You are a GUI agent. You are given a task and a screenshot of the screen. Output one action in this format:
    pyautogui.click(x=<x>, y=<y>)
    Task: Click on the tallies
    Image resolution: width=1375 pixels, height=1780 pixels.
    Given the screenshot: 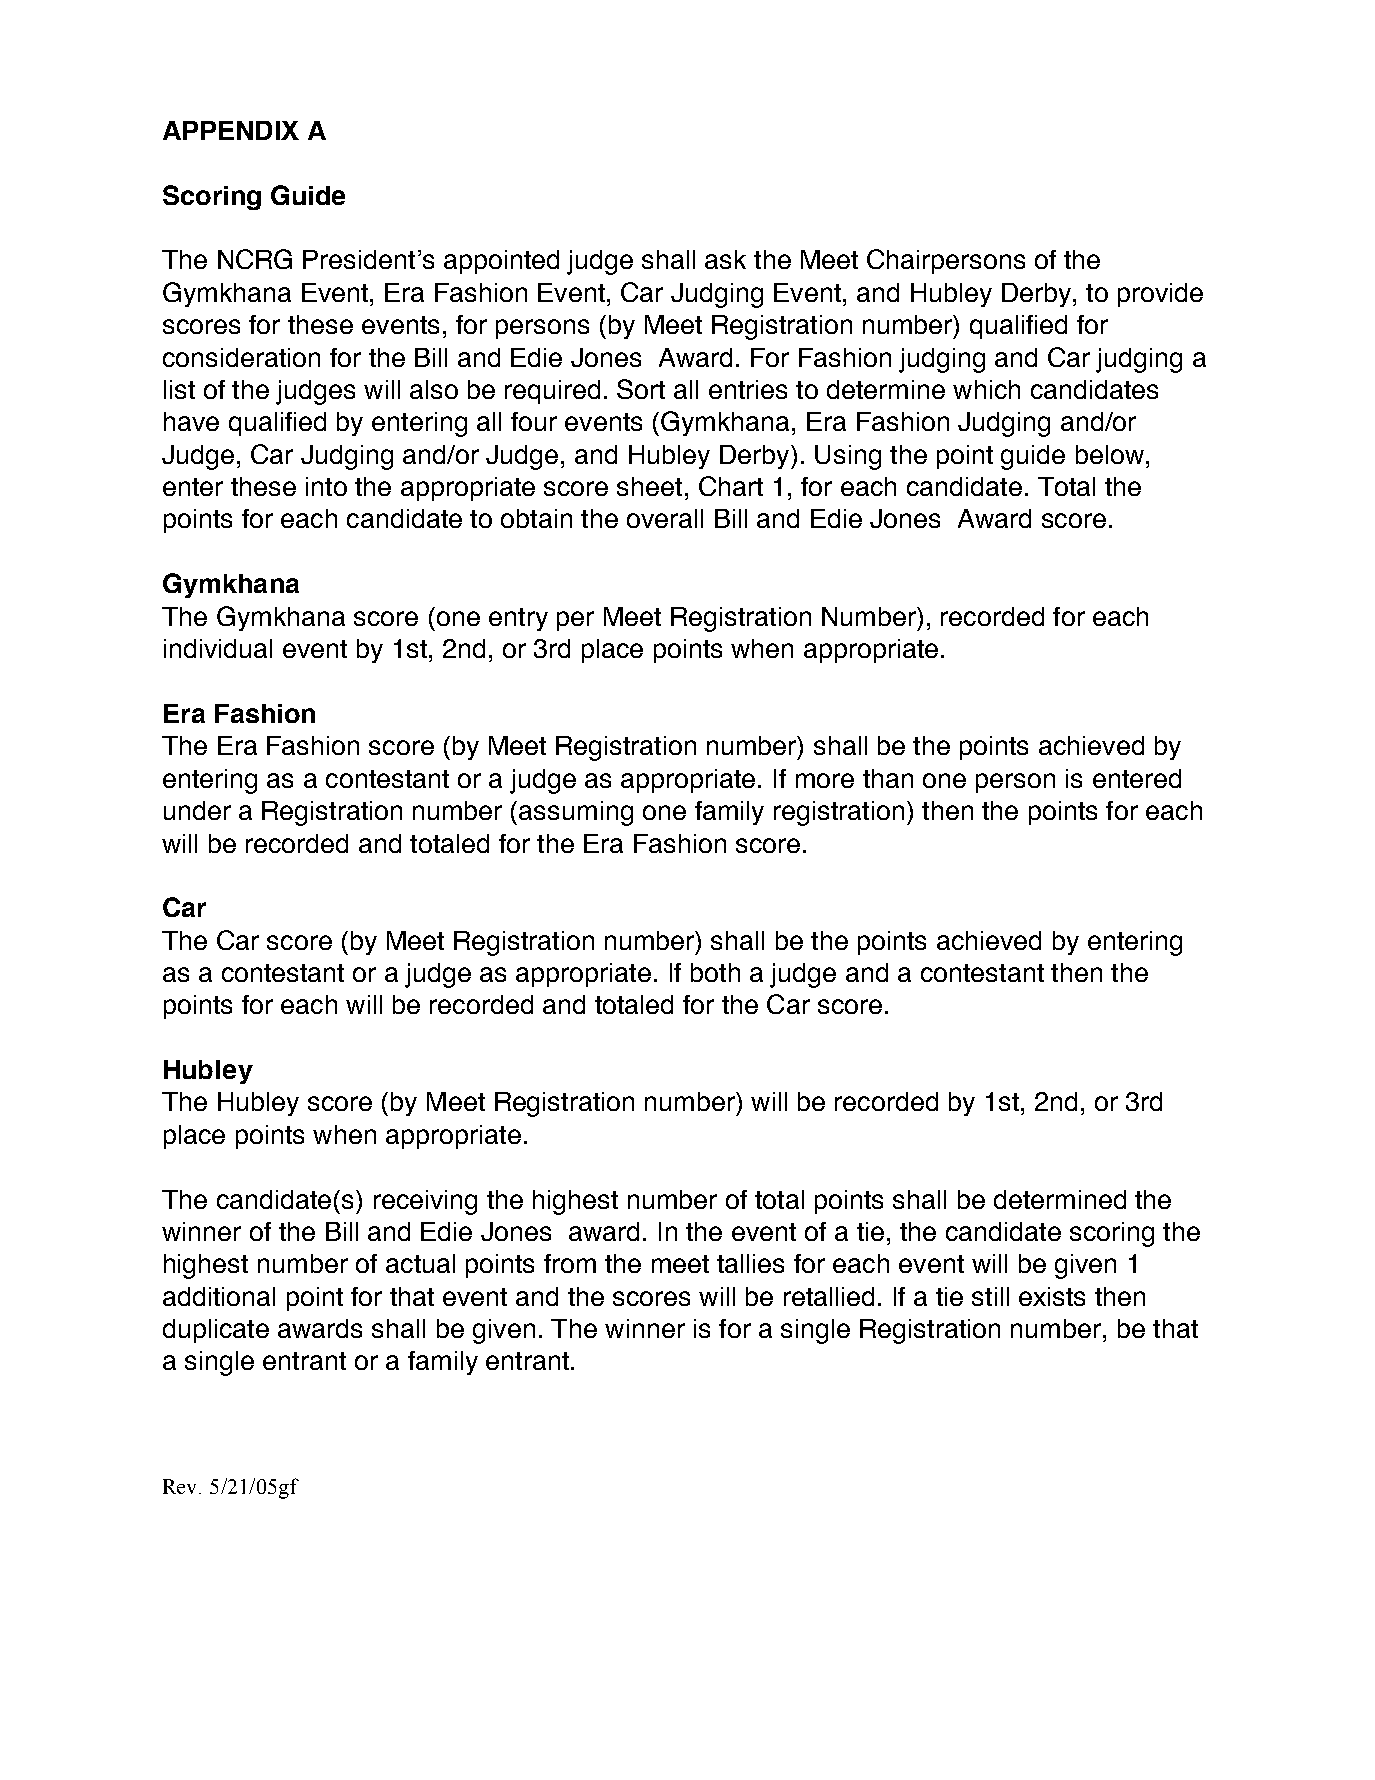 What is the action you would take?
    pyautogui.click(x=750, y=1263)
